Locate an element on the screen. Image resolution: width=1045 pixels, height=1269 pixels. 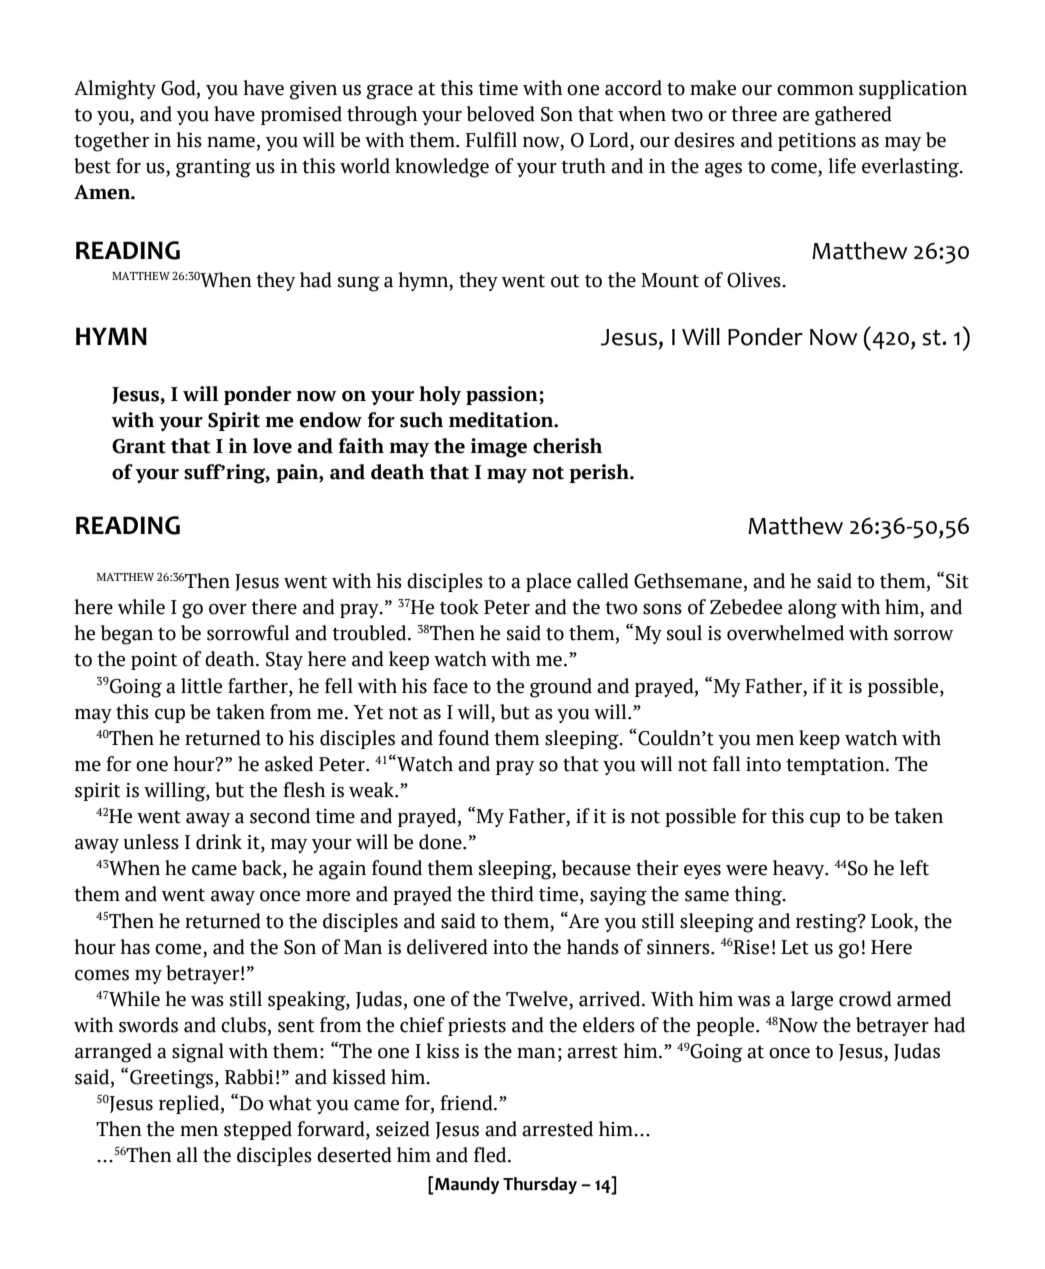
image is located at coordinates (499, 448).
